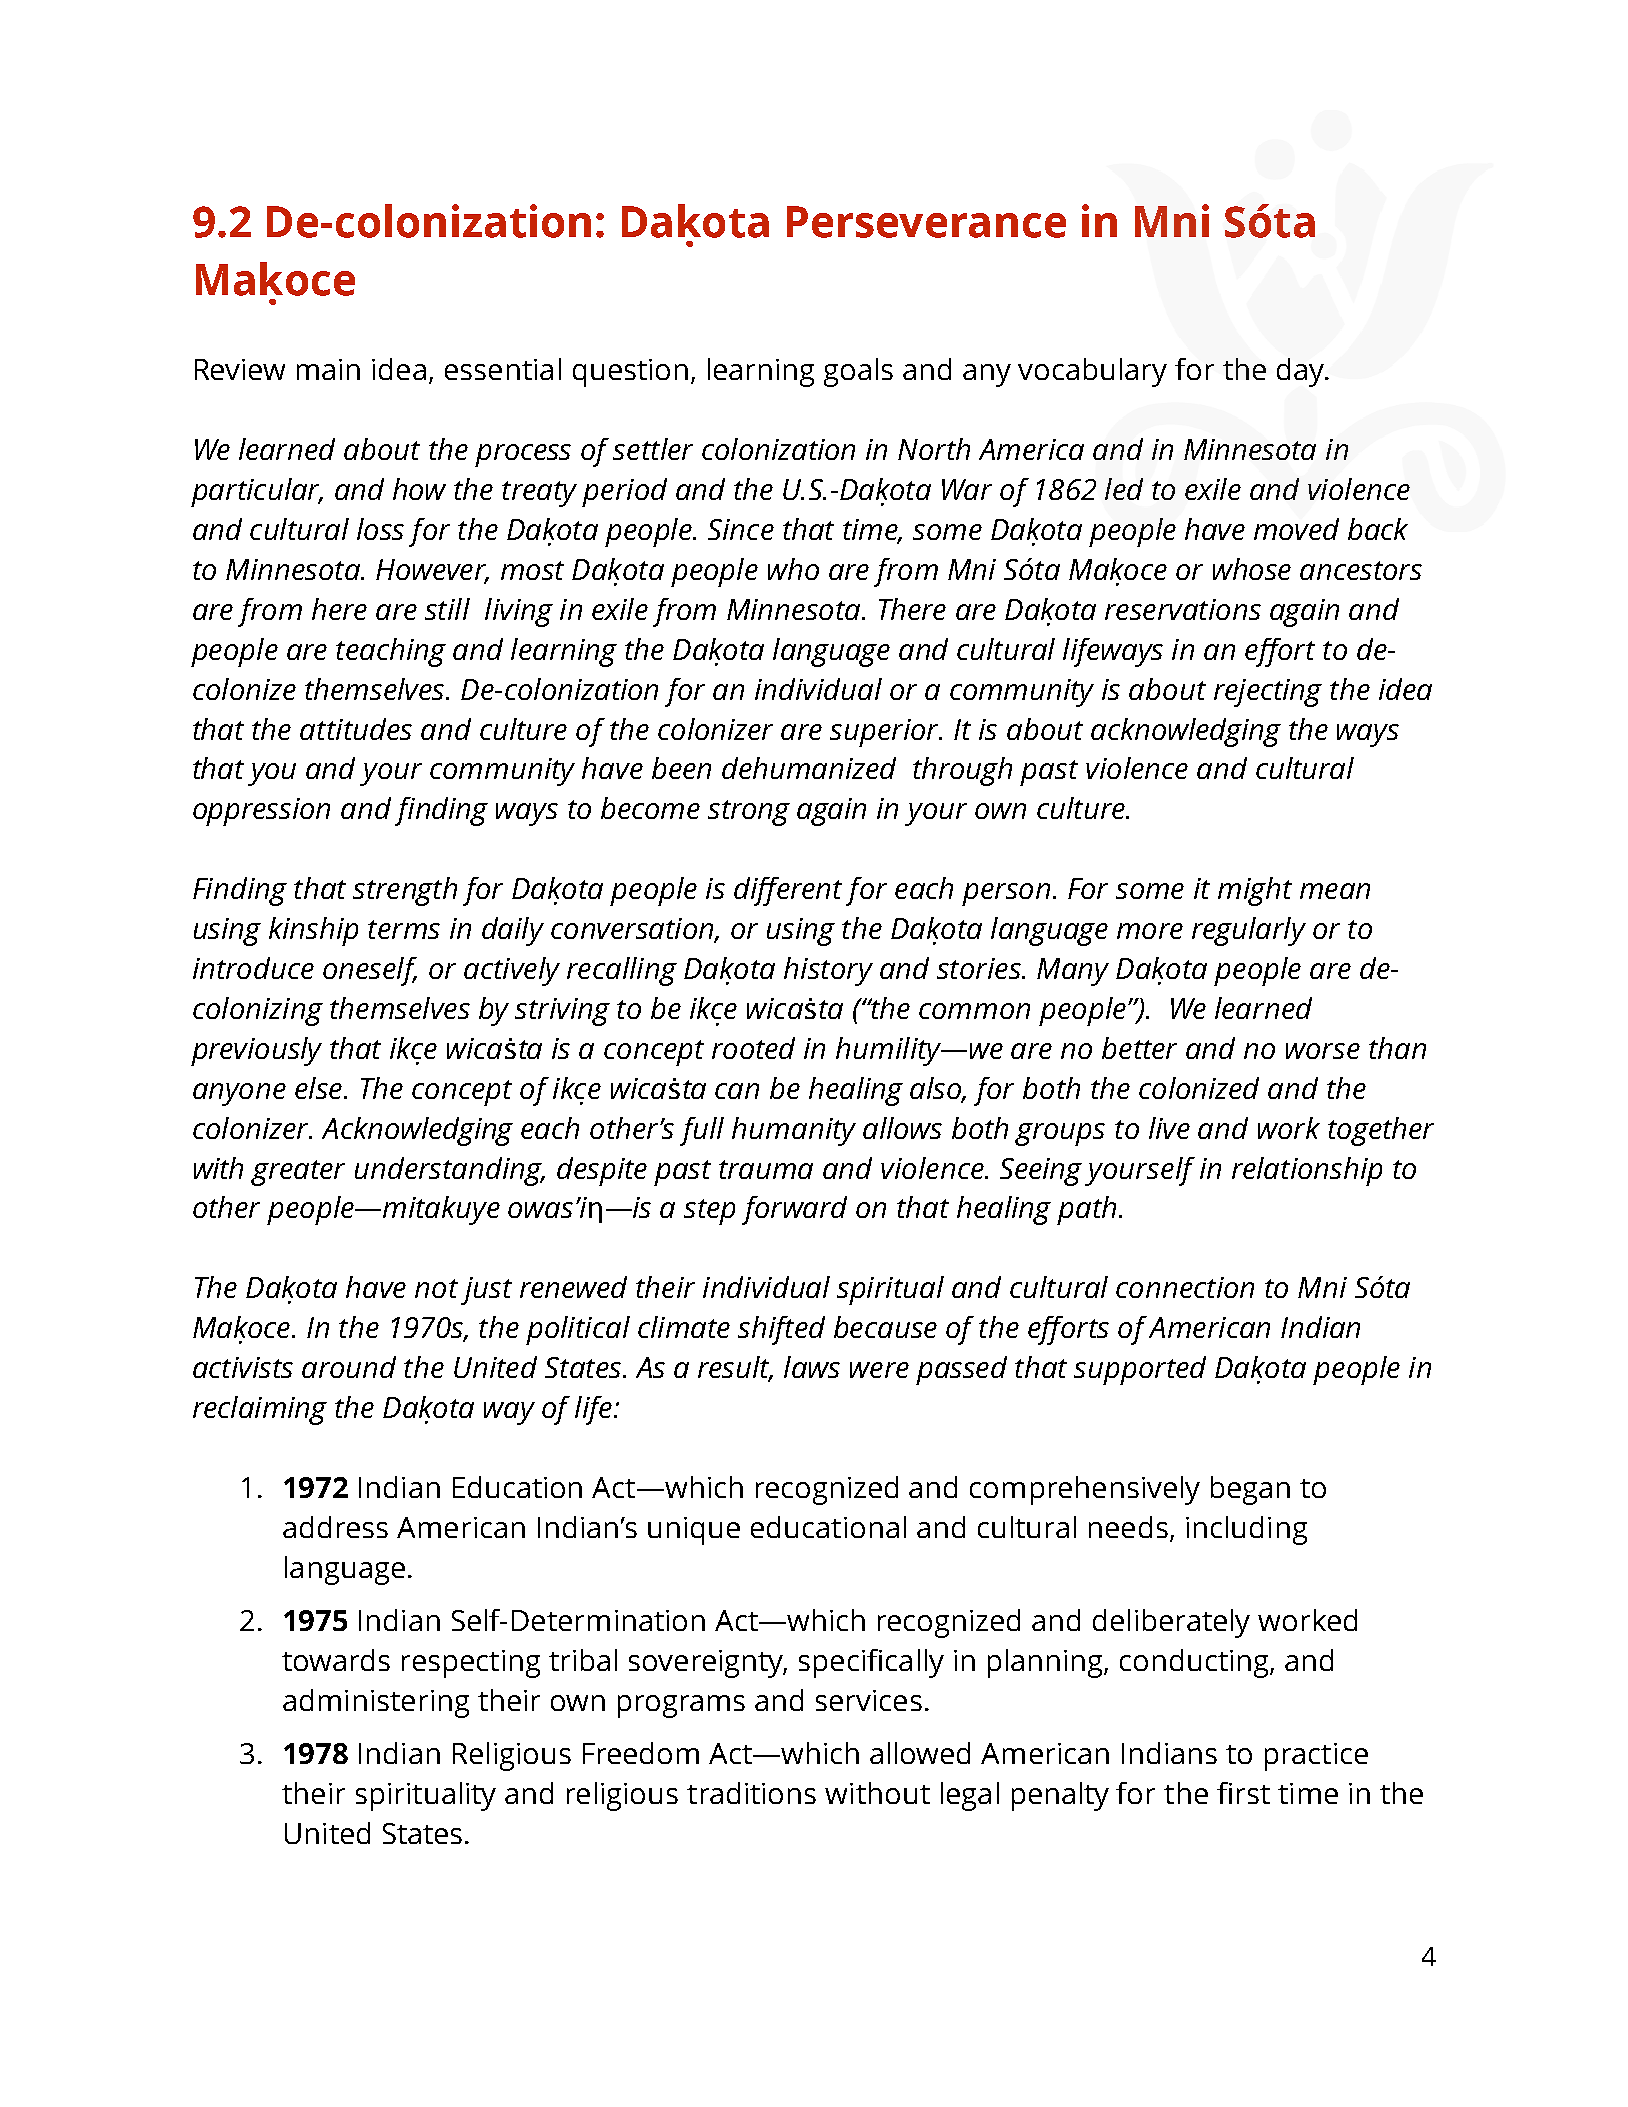  I want to click on not, so click(436, 1288).
